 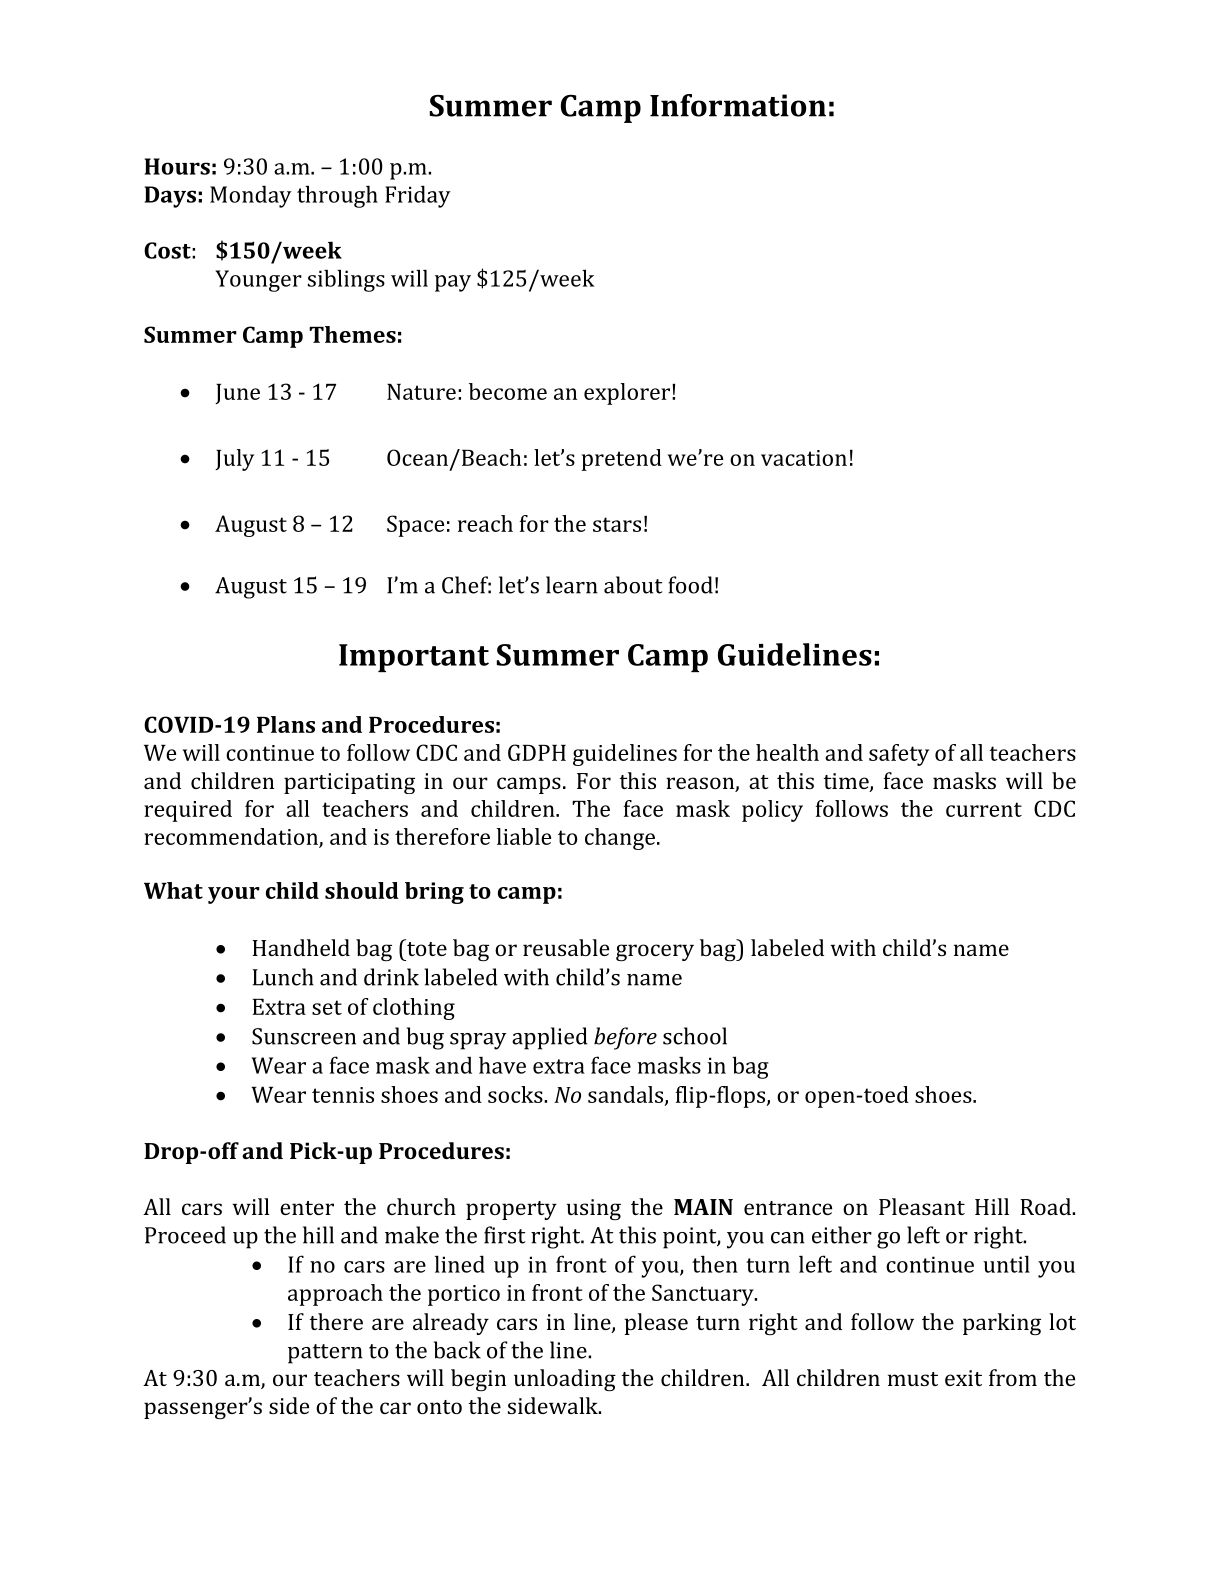 I want to click on food, so click(x=690, y=585).
